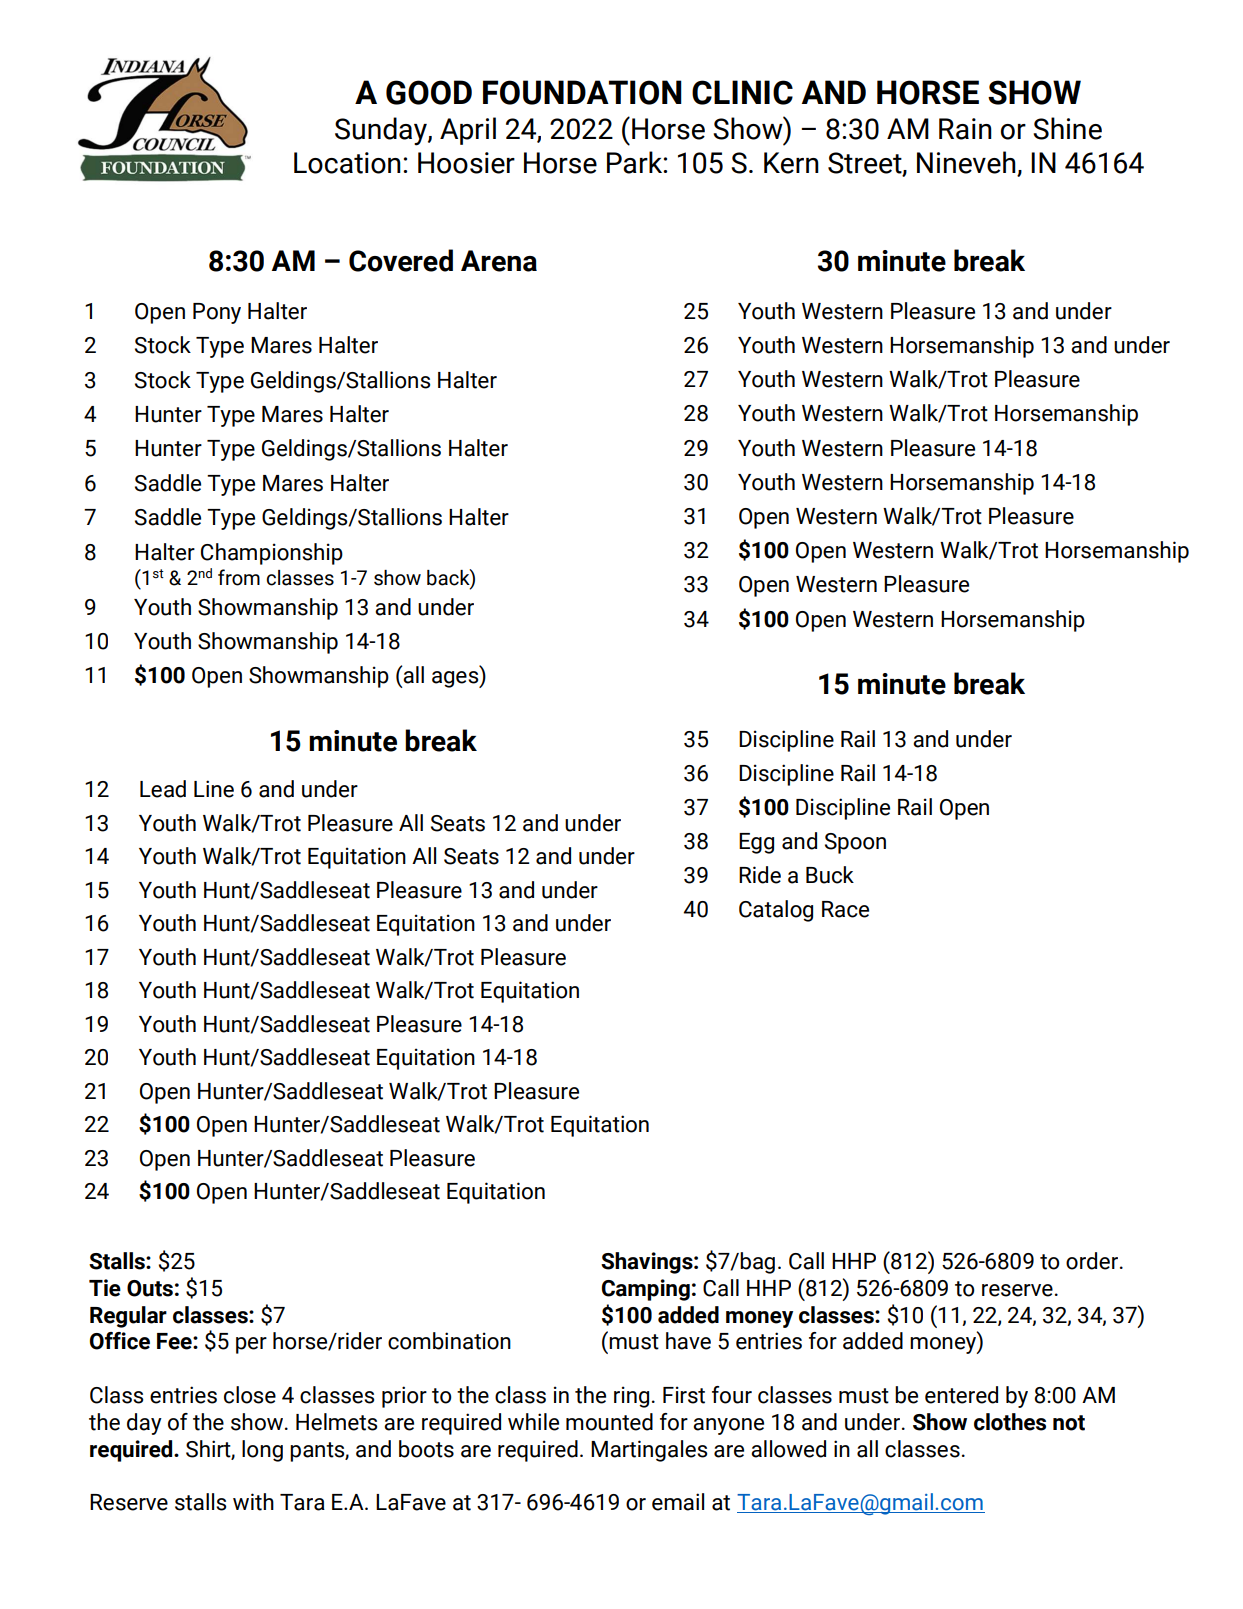 This screenshot has width=1243, height=1609. Describe the element at coordinates (855, 843) in the screenshot. I see `Spoon` at that location.
